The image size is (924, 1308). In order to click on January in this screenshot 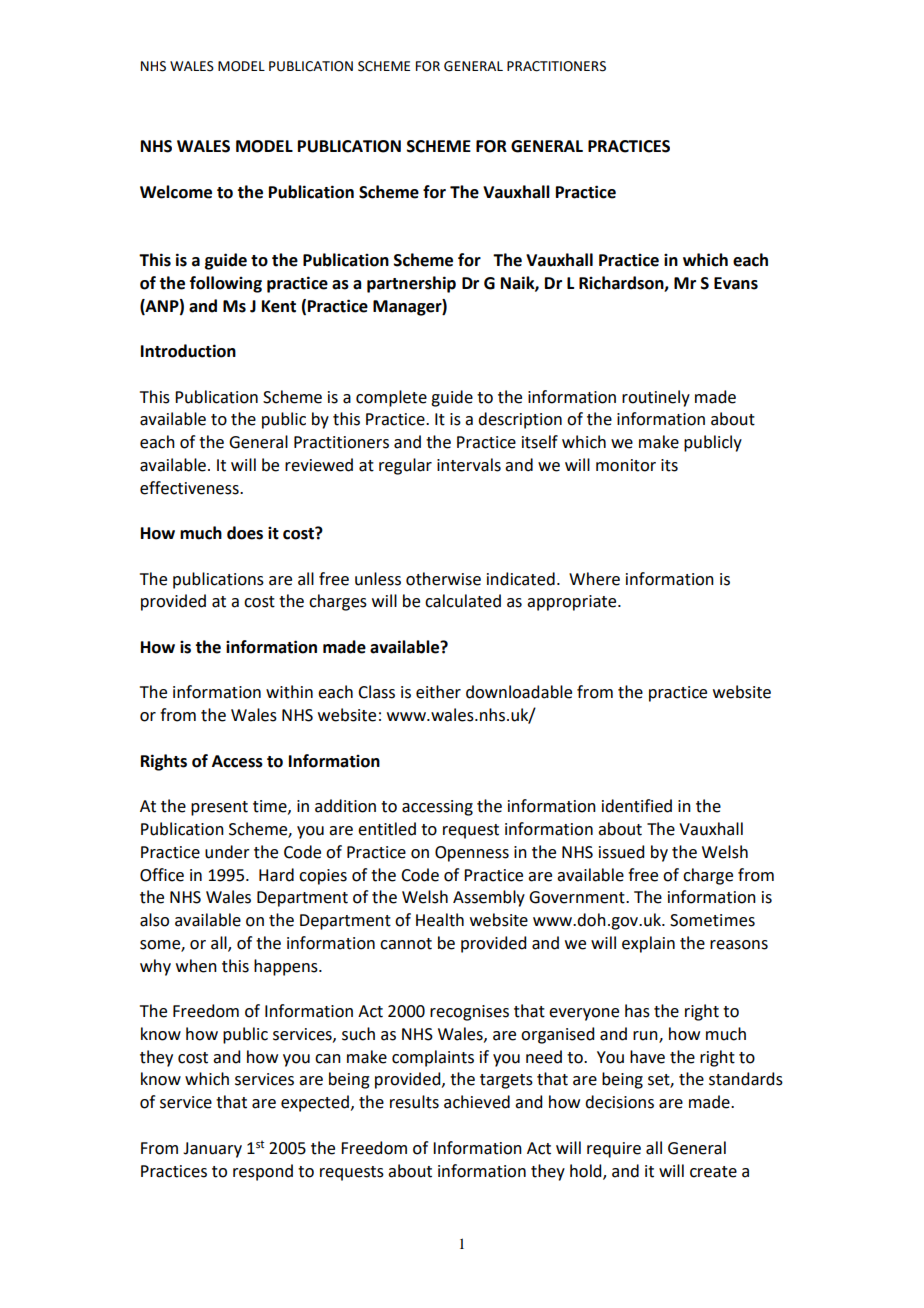, I will do `click(212, 1150)`.
